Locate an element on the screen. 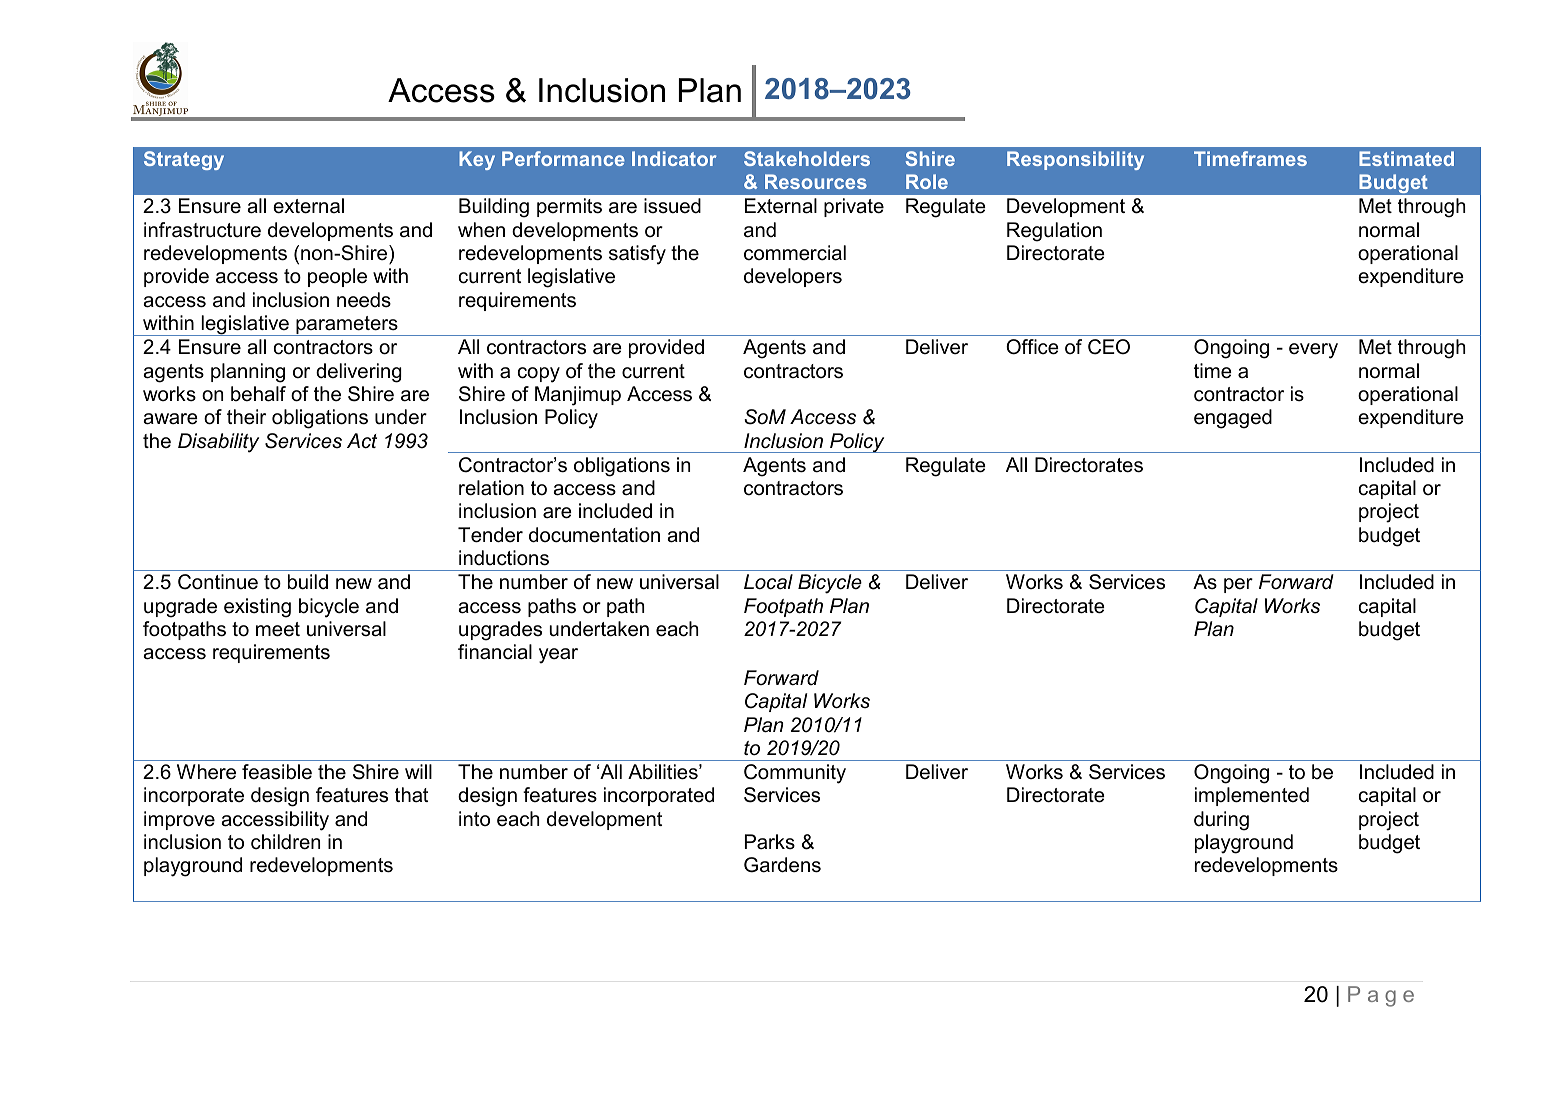 The image size is (1553, 1098). Parks is located at coordinates (770, 842).
